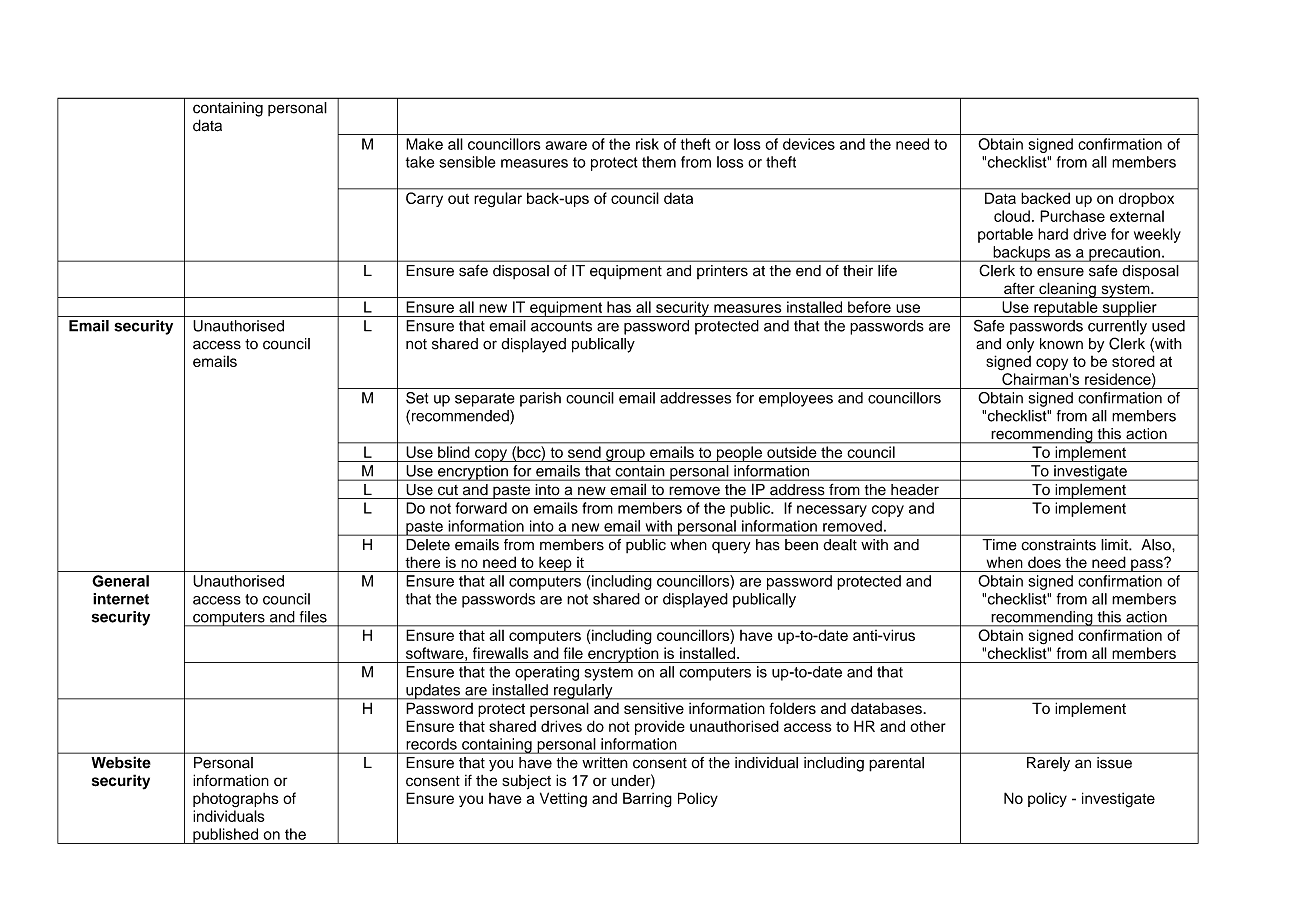 This screenshot has height=924, width=1308. Describe the element at coordinates (659, 162) in the screenshot. I see `them` at that location.
